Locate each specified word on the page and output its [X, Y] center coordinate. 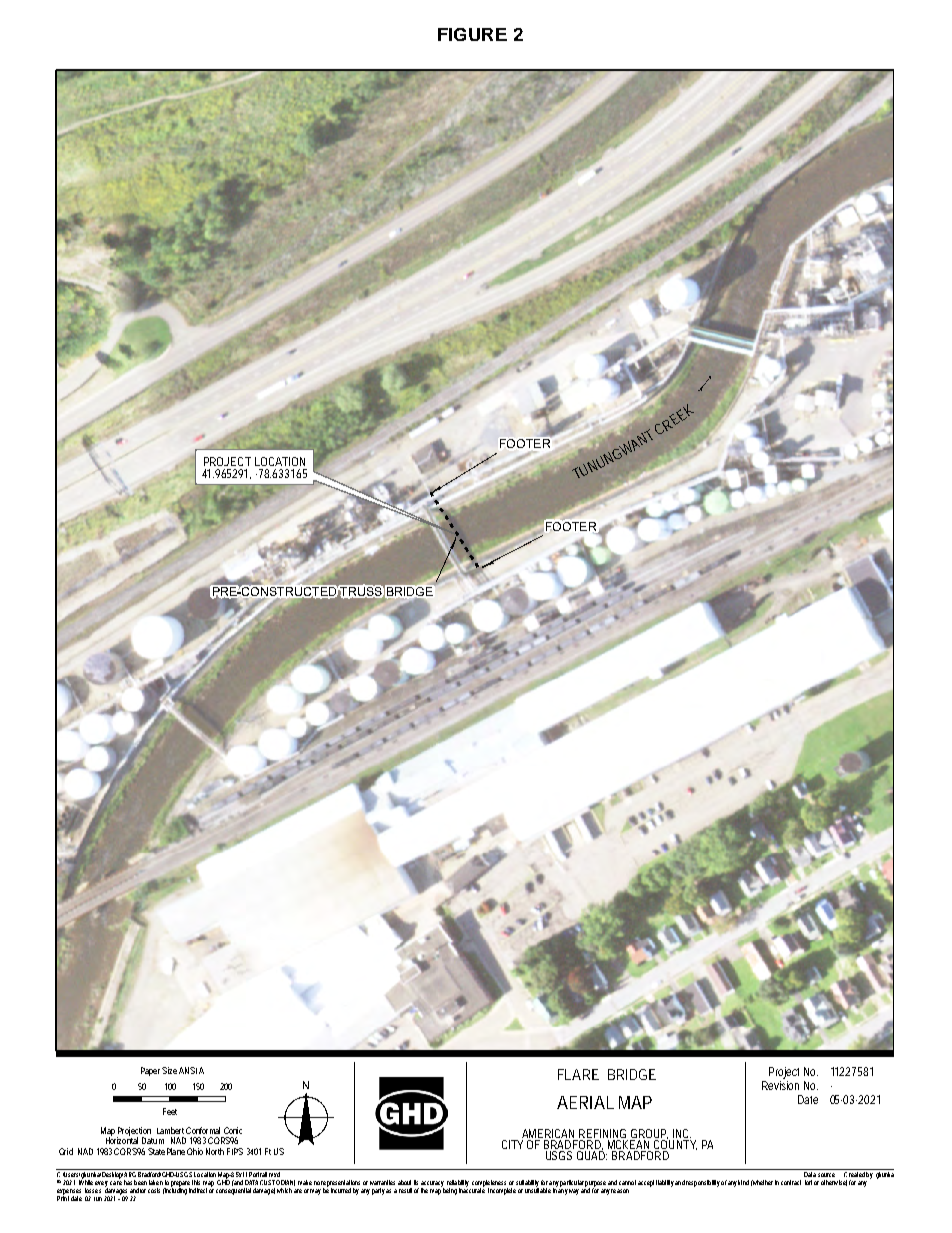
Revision [780, 1084]
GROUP [649, 1134]
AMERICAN [548, 1133]
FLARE [578, 1074]
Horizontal [122, 1139]
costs [154, 1190]
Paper [152, 1071]
